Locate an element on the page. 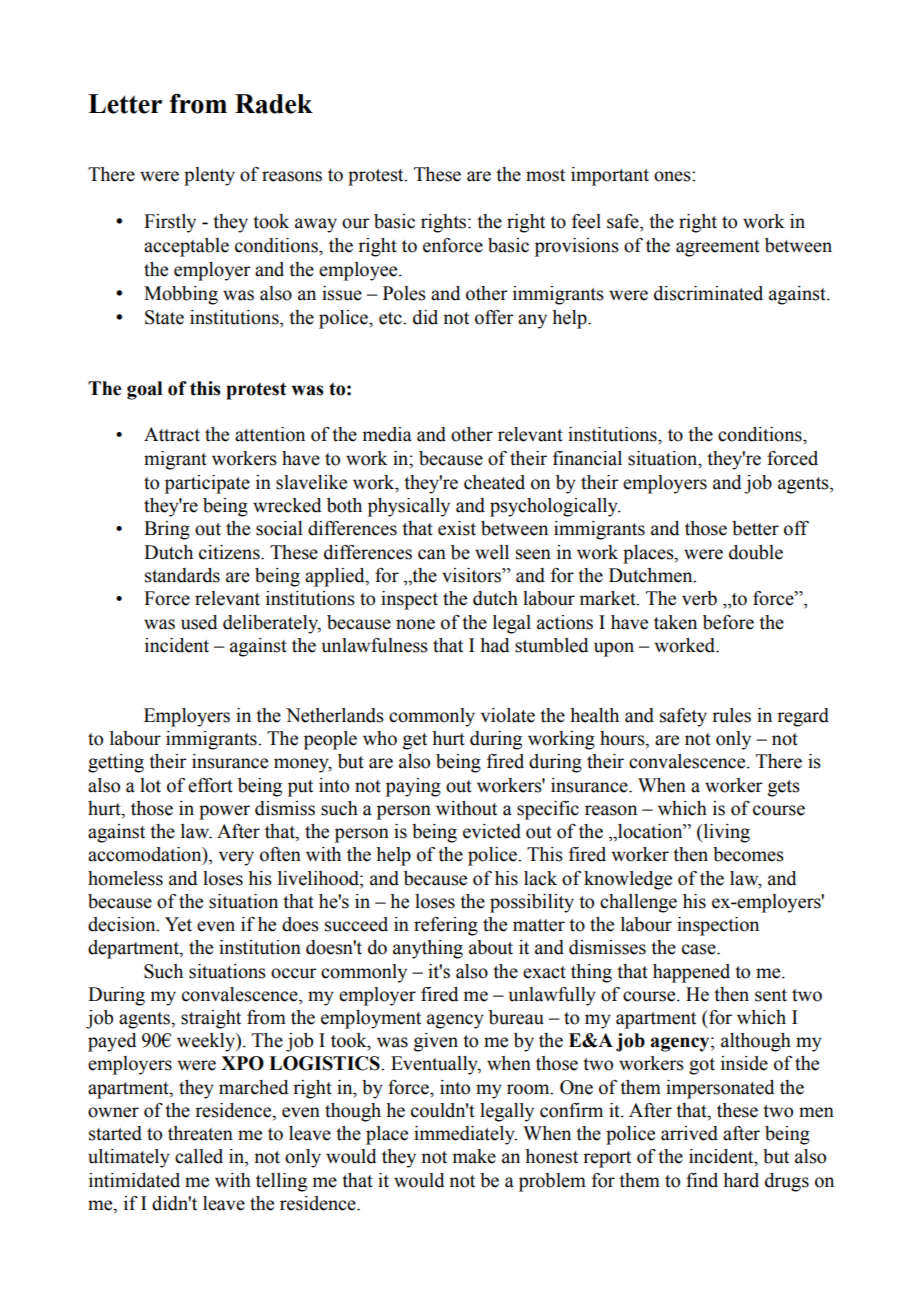  before is located at coordinates (728, 622).
